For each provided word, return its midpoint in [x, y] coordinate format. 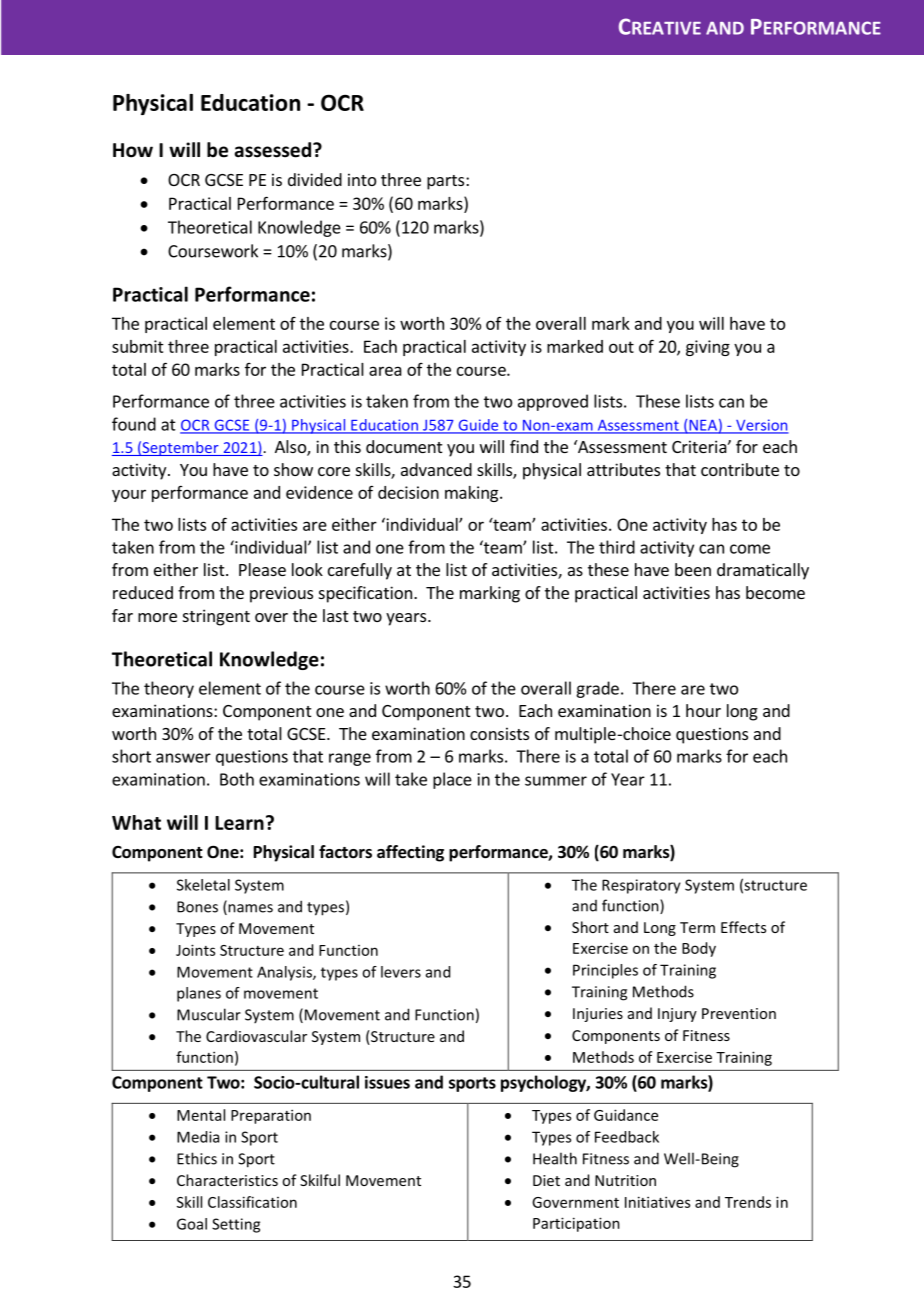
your [129, 495]
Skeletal [203, 885]
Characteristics [227, 1180]
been [693, 569]
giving [708, 348]
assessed [273, 150]
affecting [410, 853]
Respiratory [641, 886]
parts [447, 182]
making [473, 494]
